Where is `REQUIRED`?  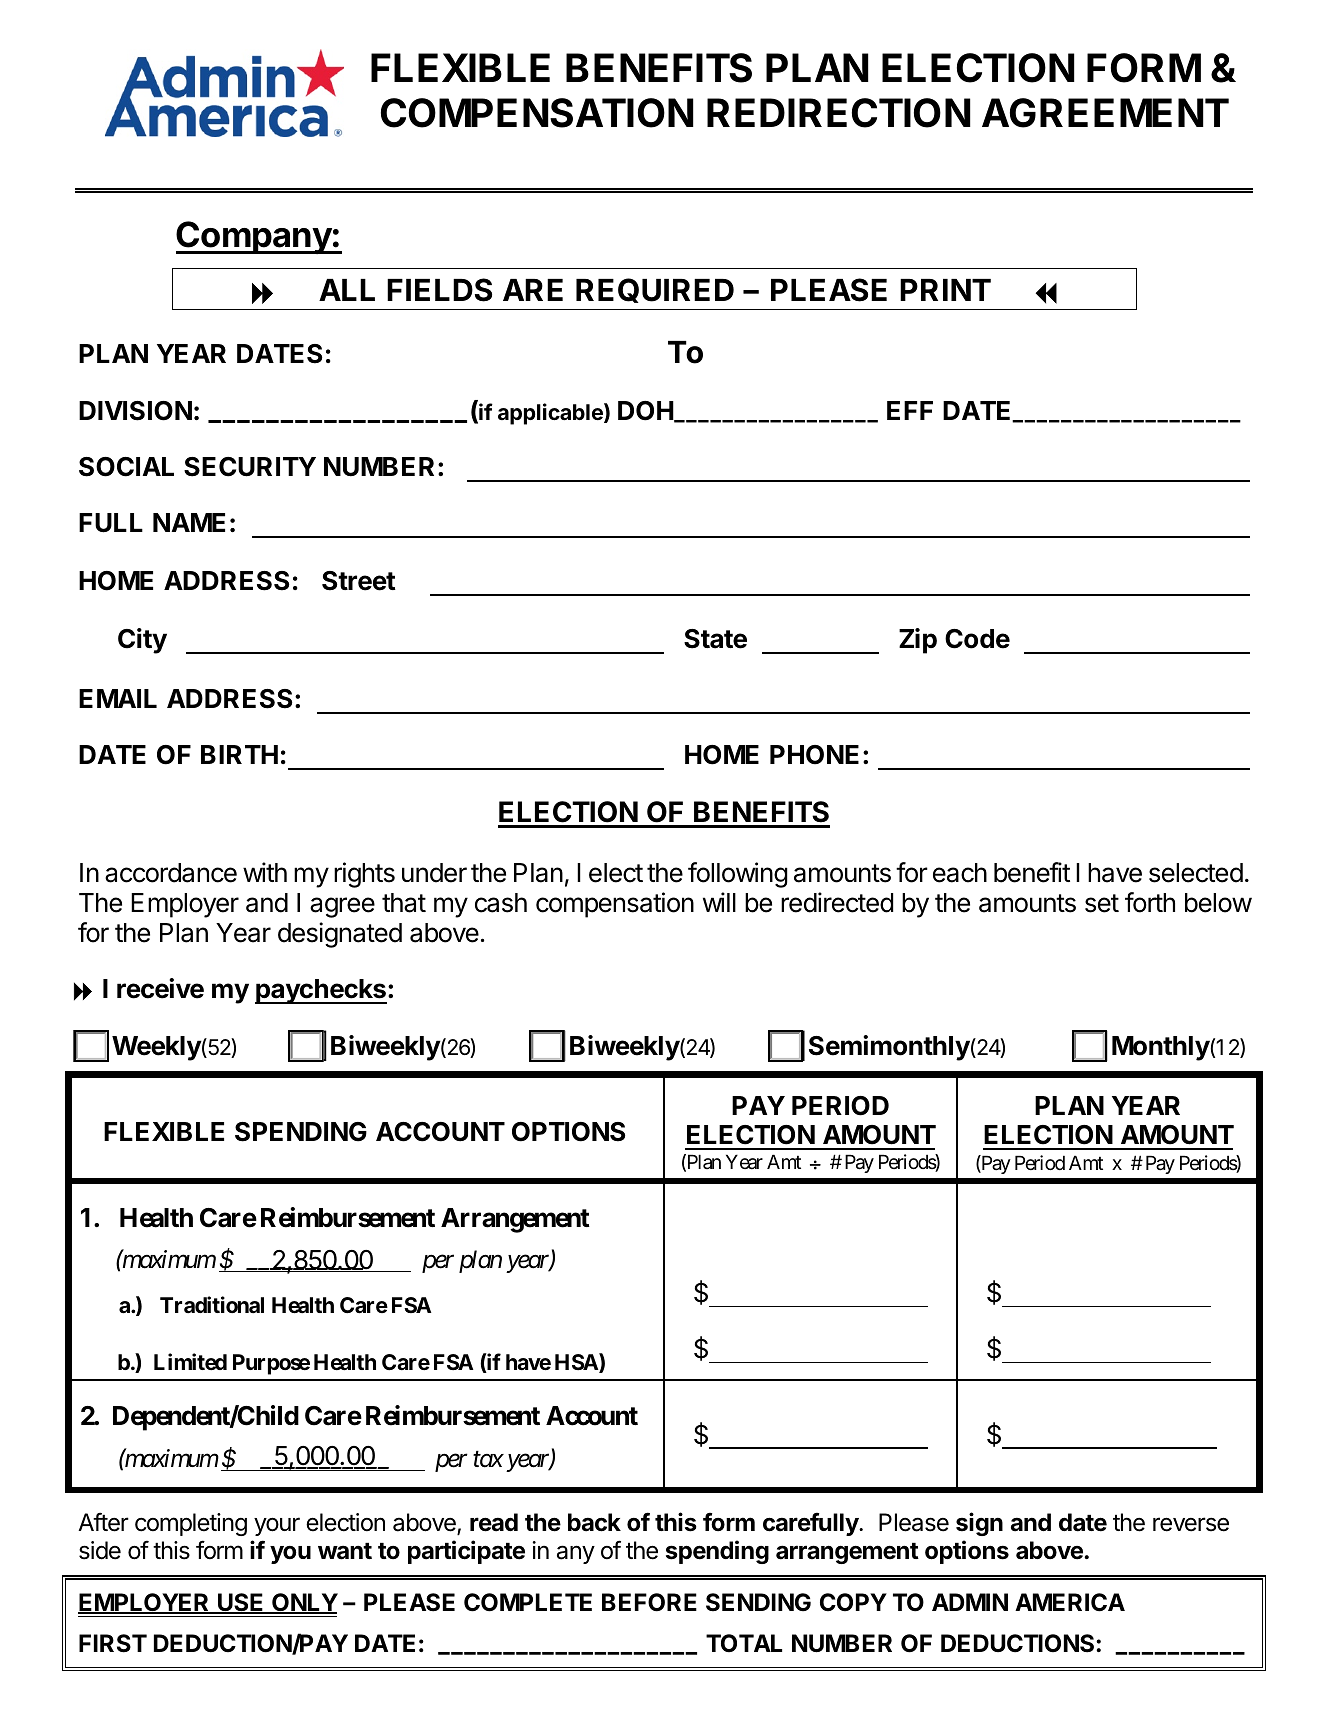
REQUIRED is located at coordinates (655, 290).
